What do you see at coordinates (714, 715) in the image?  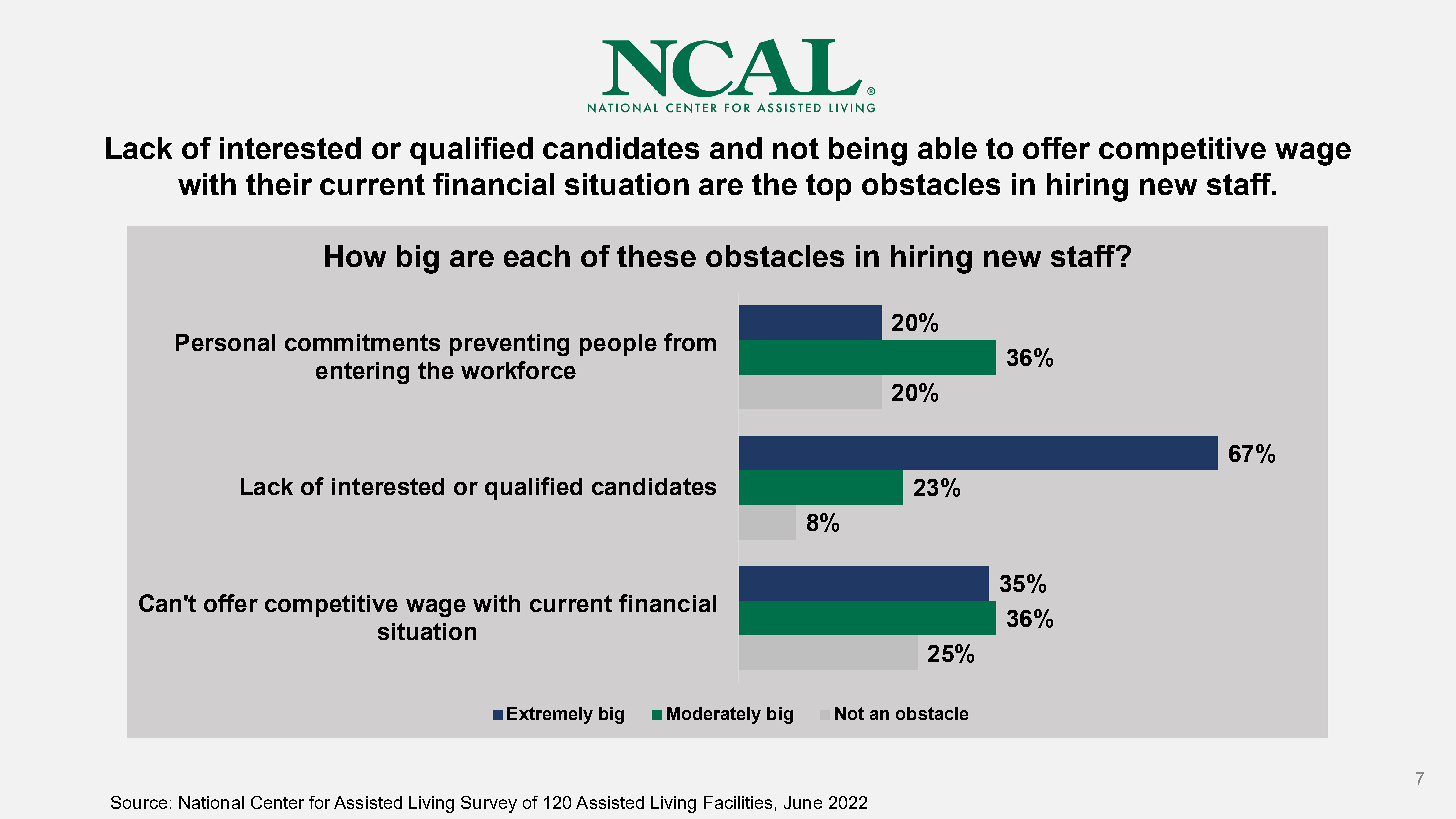 I see `Moderately` at bounding box center [714, 715].
